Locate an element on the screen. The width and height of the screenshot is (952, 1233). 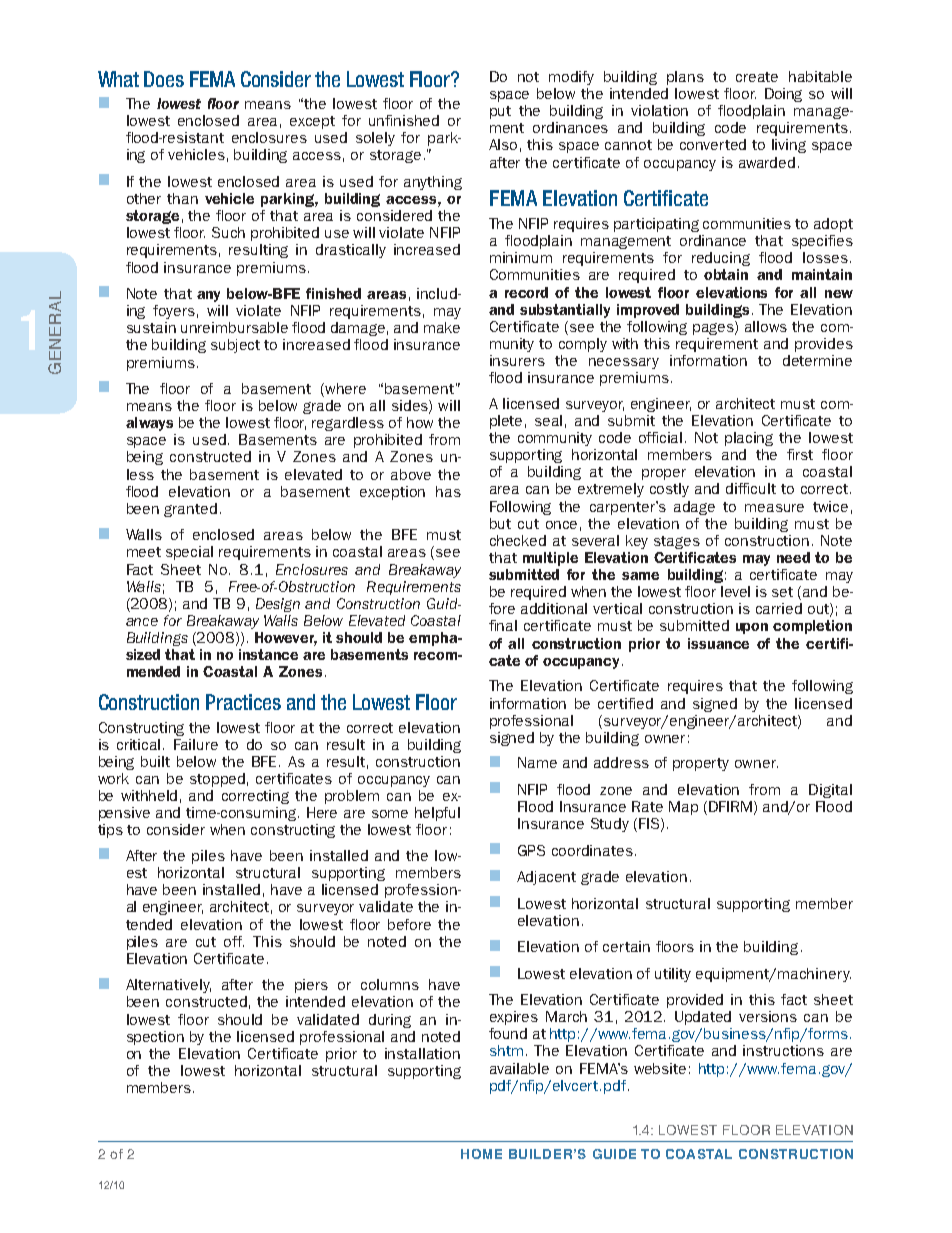
final is located at coordinates (503, 625).
